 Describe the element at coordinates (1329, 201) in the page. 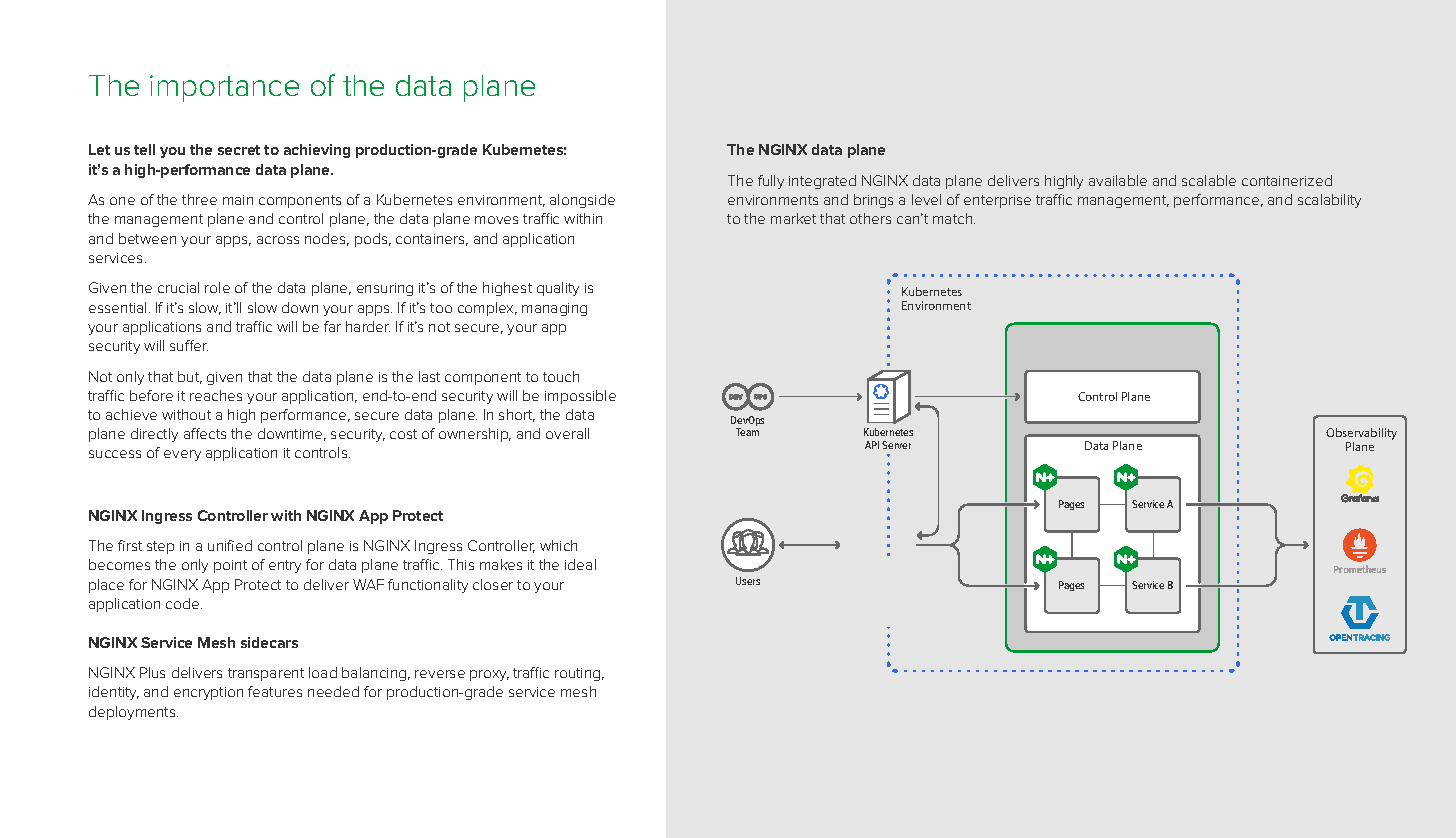

I see `scalability` at that location.
